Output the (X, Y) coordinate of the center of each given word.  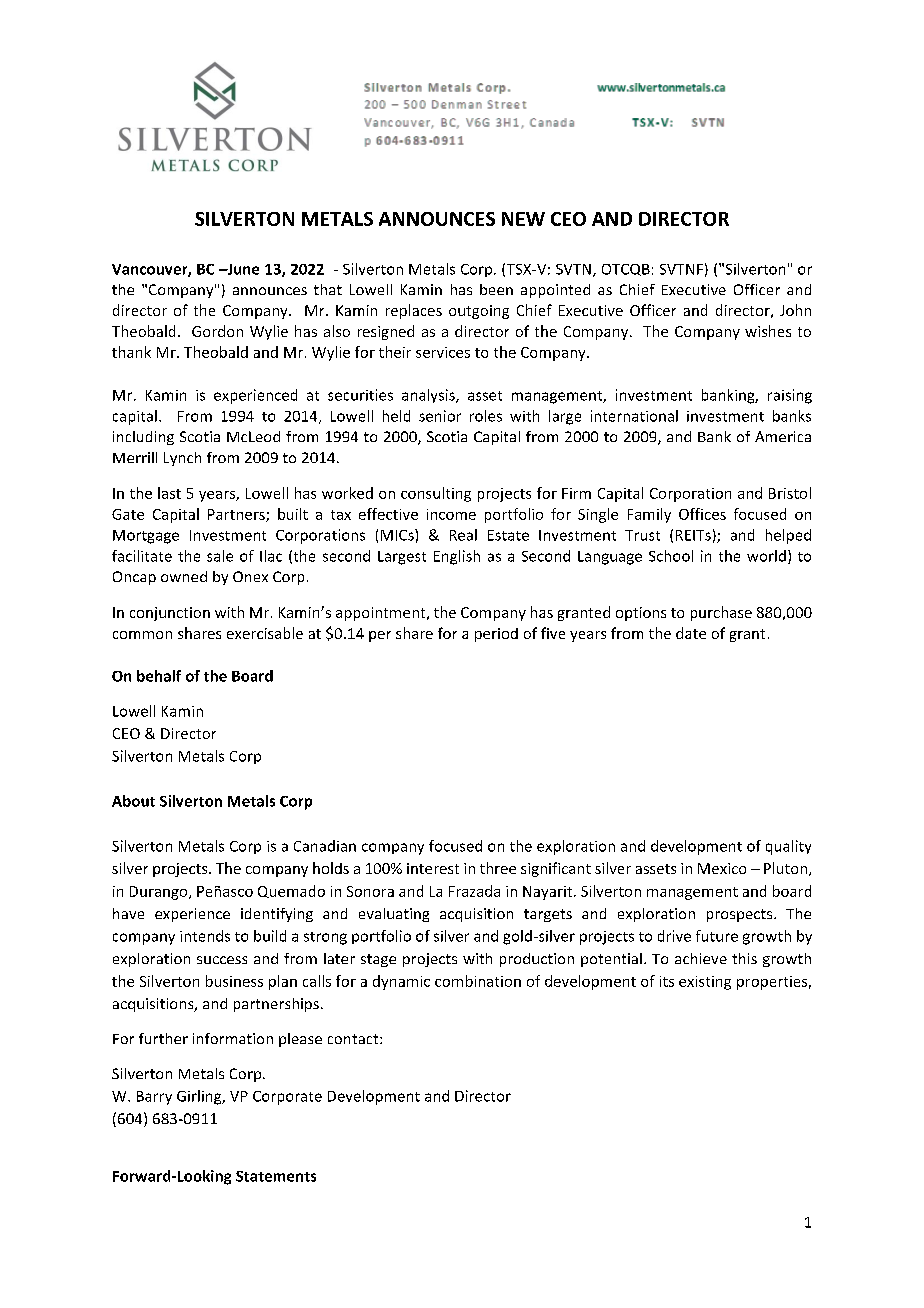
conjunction (170, 614)
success (222, 960)
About (133, 801)
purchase (721, 613)
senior (440, 416)
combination (478, 981)
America (783, 436)
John (795, 310)
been (496, 289)
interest (433, 868)
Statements (276, 1176)
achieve (701, 958)
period (496, 635)
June (242, 269)
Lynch (182, 459)
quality (788, 847)
